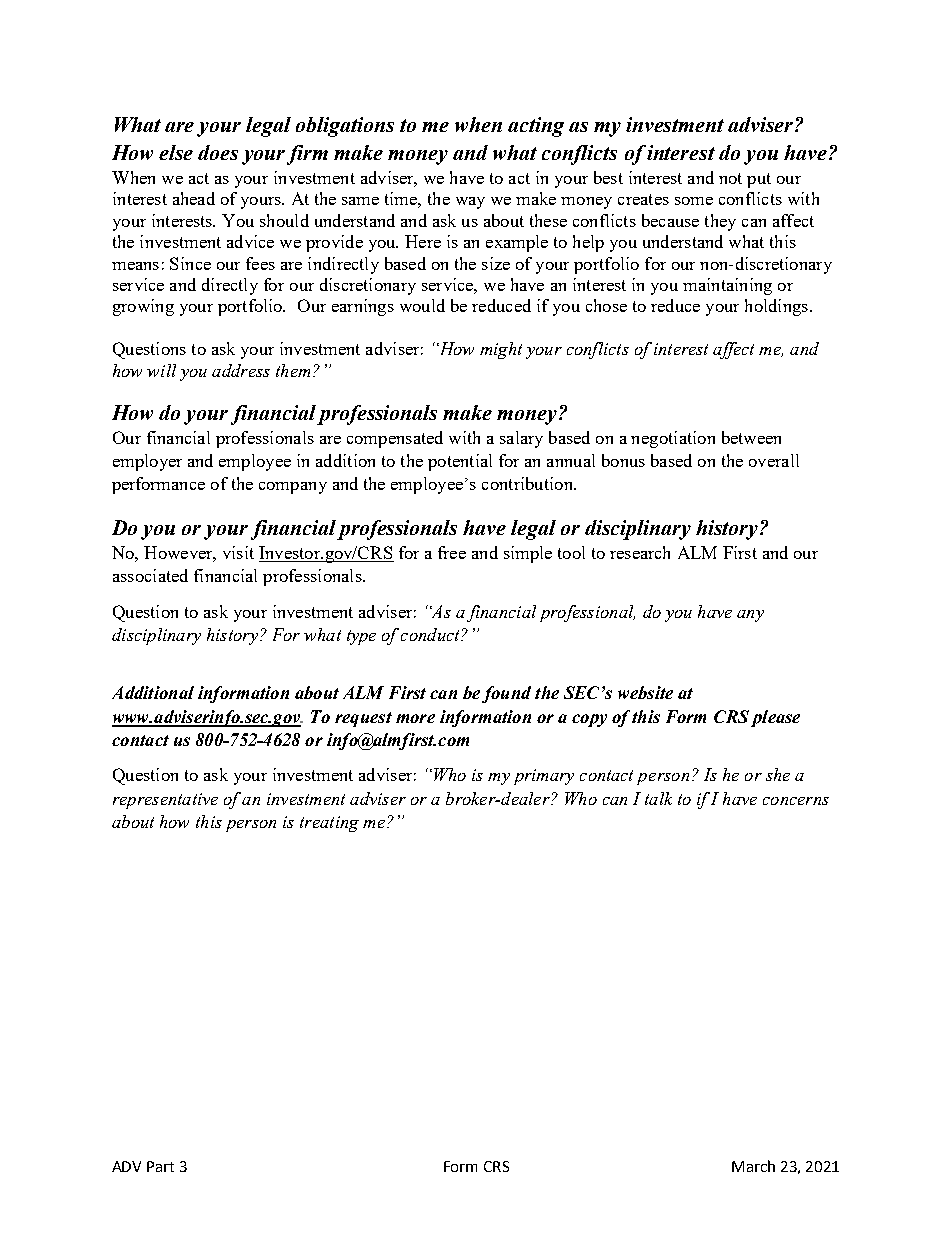  What do you see at coordinates (150, 575) in the screenshot?
I see `associated` at bounding box center [150, 575].
